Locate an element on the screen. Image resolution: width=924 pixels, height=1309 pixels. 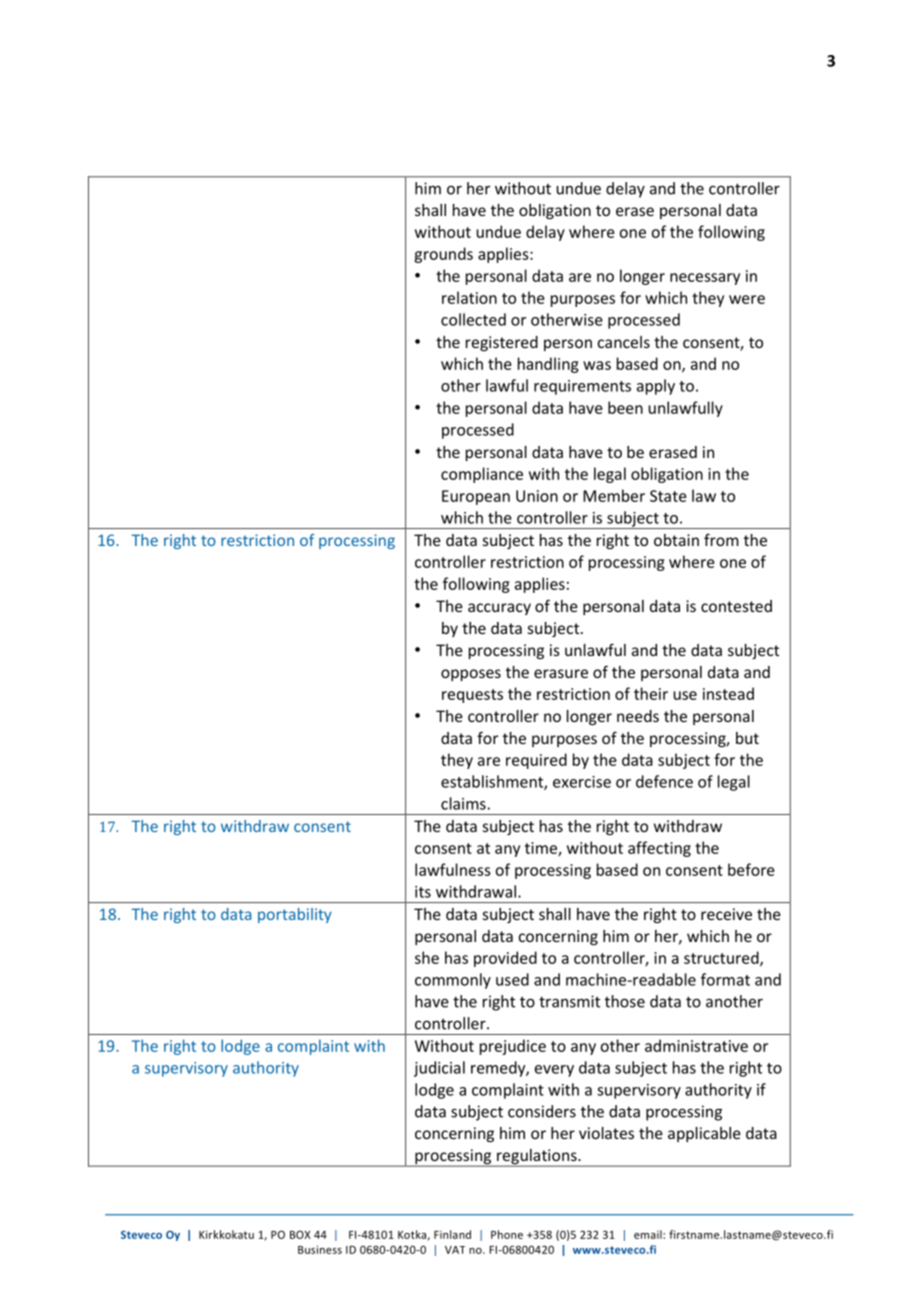
Business is located at coordinates (320, 1249).
